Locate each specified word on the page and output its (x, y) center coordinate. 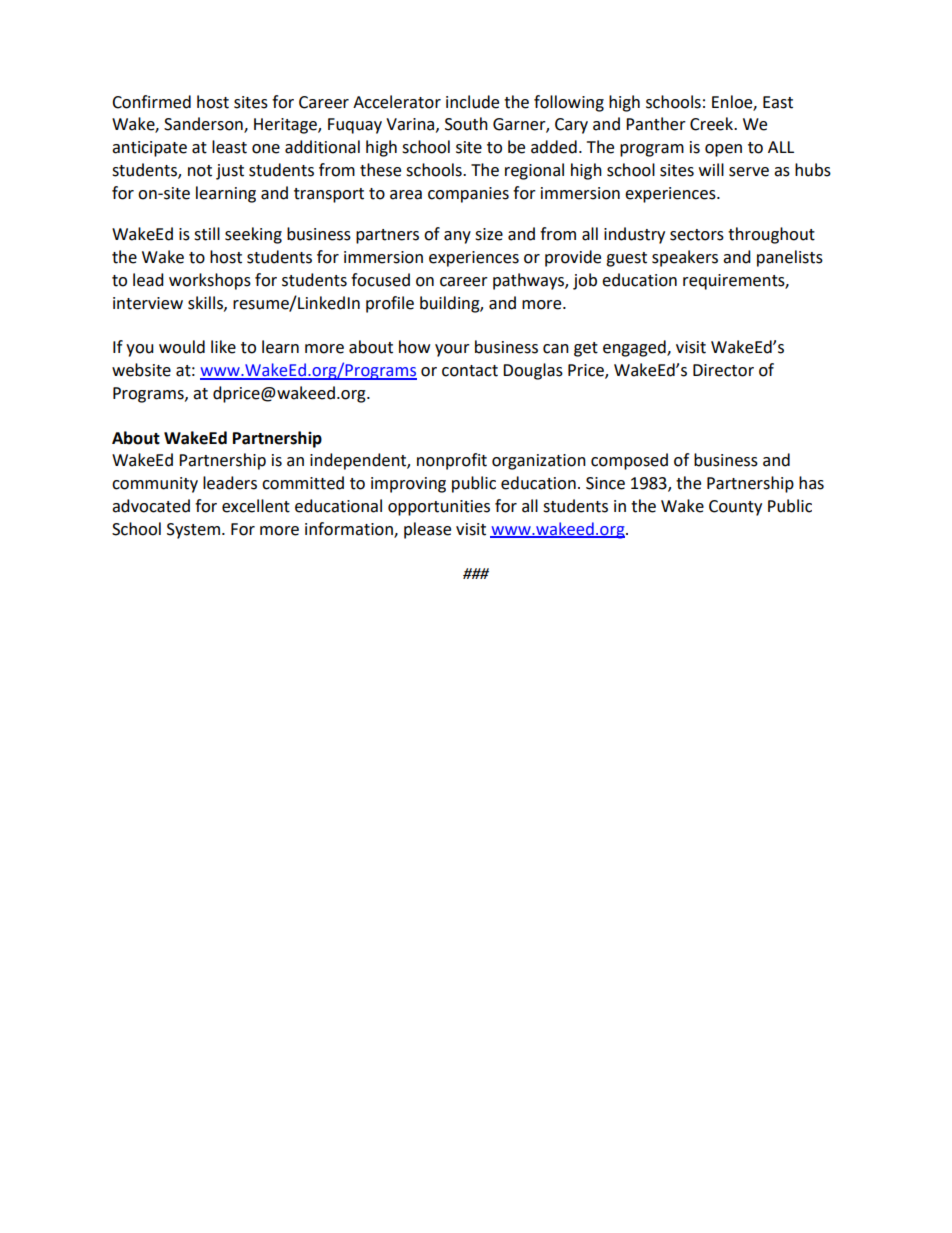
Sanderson (204, 125)
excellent (256, 506)
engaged (635, 348)
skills (206, 303)
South (466, 124)
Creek (713, 124)
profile (390, 304)
